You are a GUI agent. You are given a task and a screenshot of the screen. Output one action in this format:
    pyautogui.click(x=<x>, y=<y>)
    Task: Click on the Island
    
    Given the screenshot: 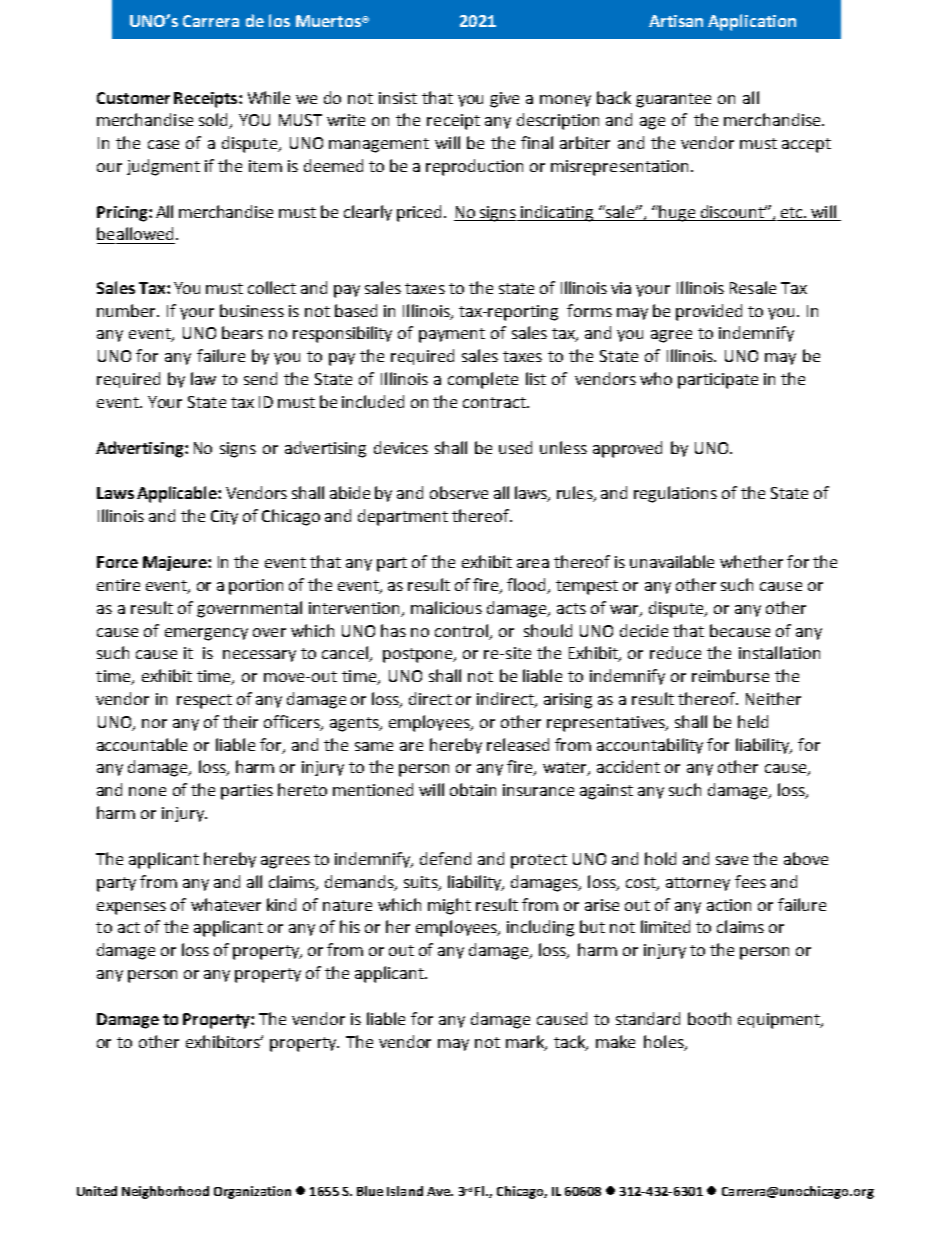 What is the action you would take?
    pyautogui.click(x=405, y=1191)
